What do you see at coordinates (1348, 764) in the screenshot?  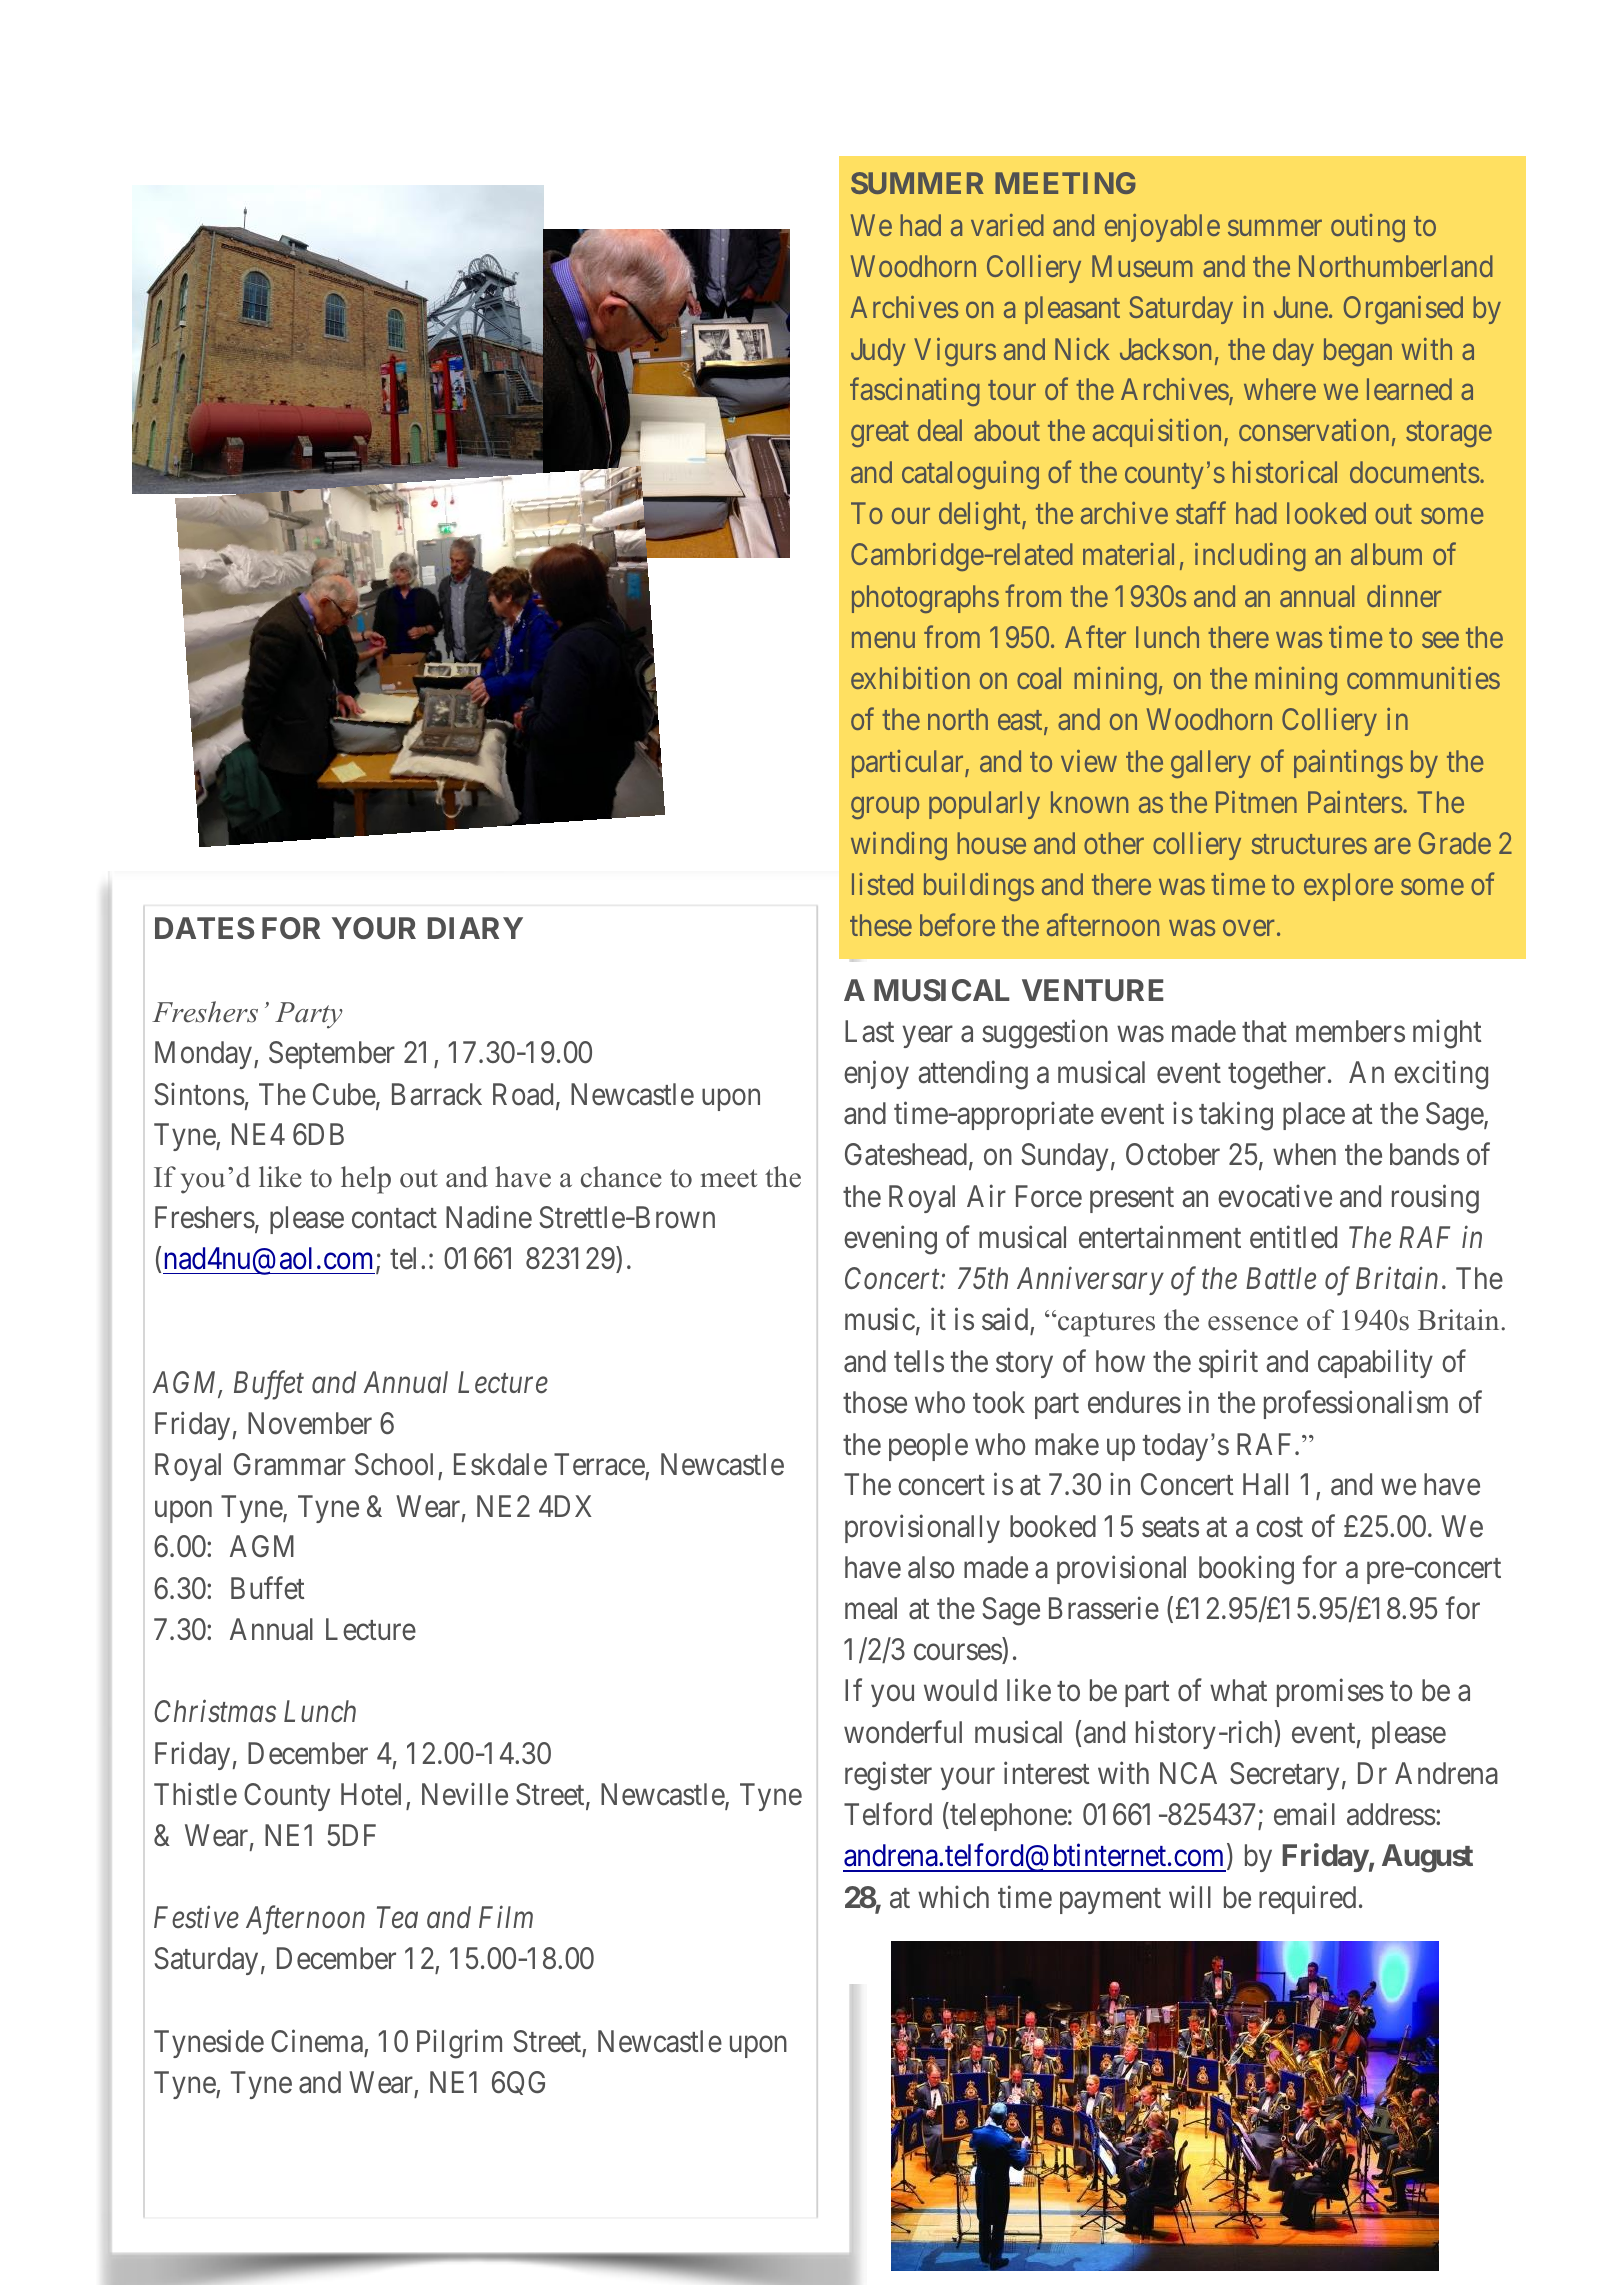 I see `paintings` at bounding box center [1348, 764].
